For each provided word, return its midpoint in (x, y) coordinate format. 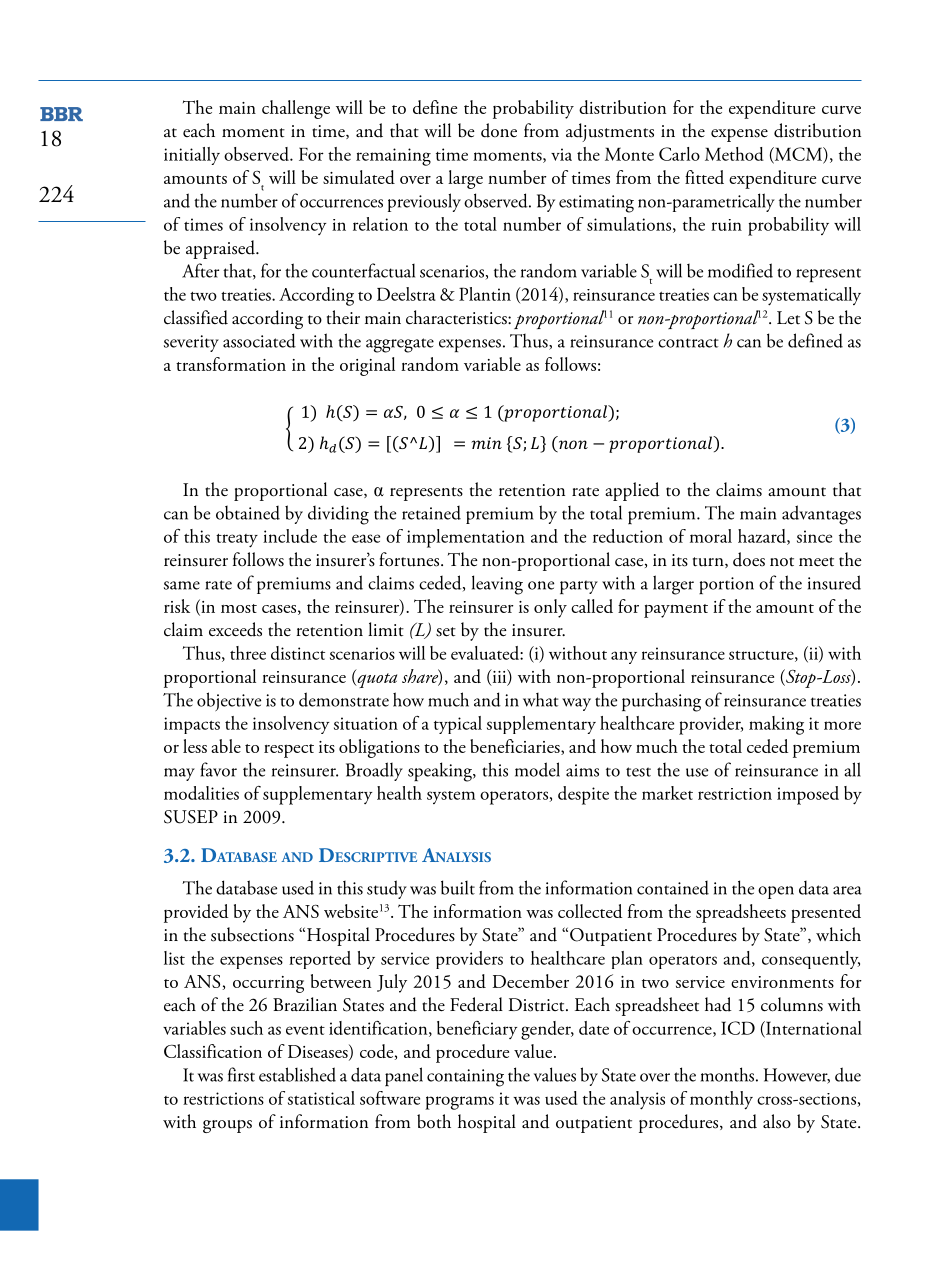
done (499, 130)
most (239, 608)
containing (465, 1078)
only (550, 608)
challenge (296, 109)
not (782, 562)
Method (734, 154)
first (241, 1074)
